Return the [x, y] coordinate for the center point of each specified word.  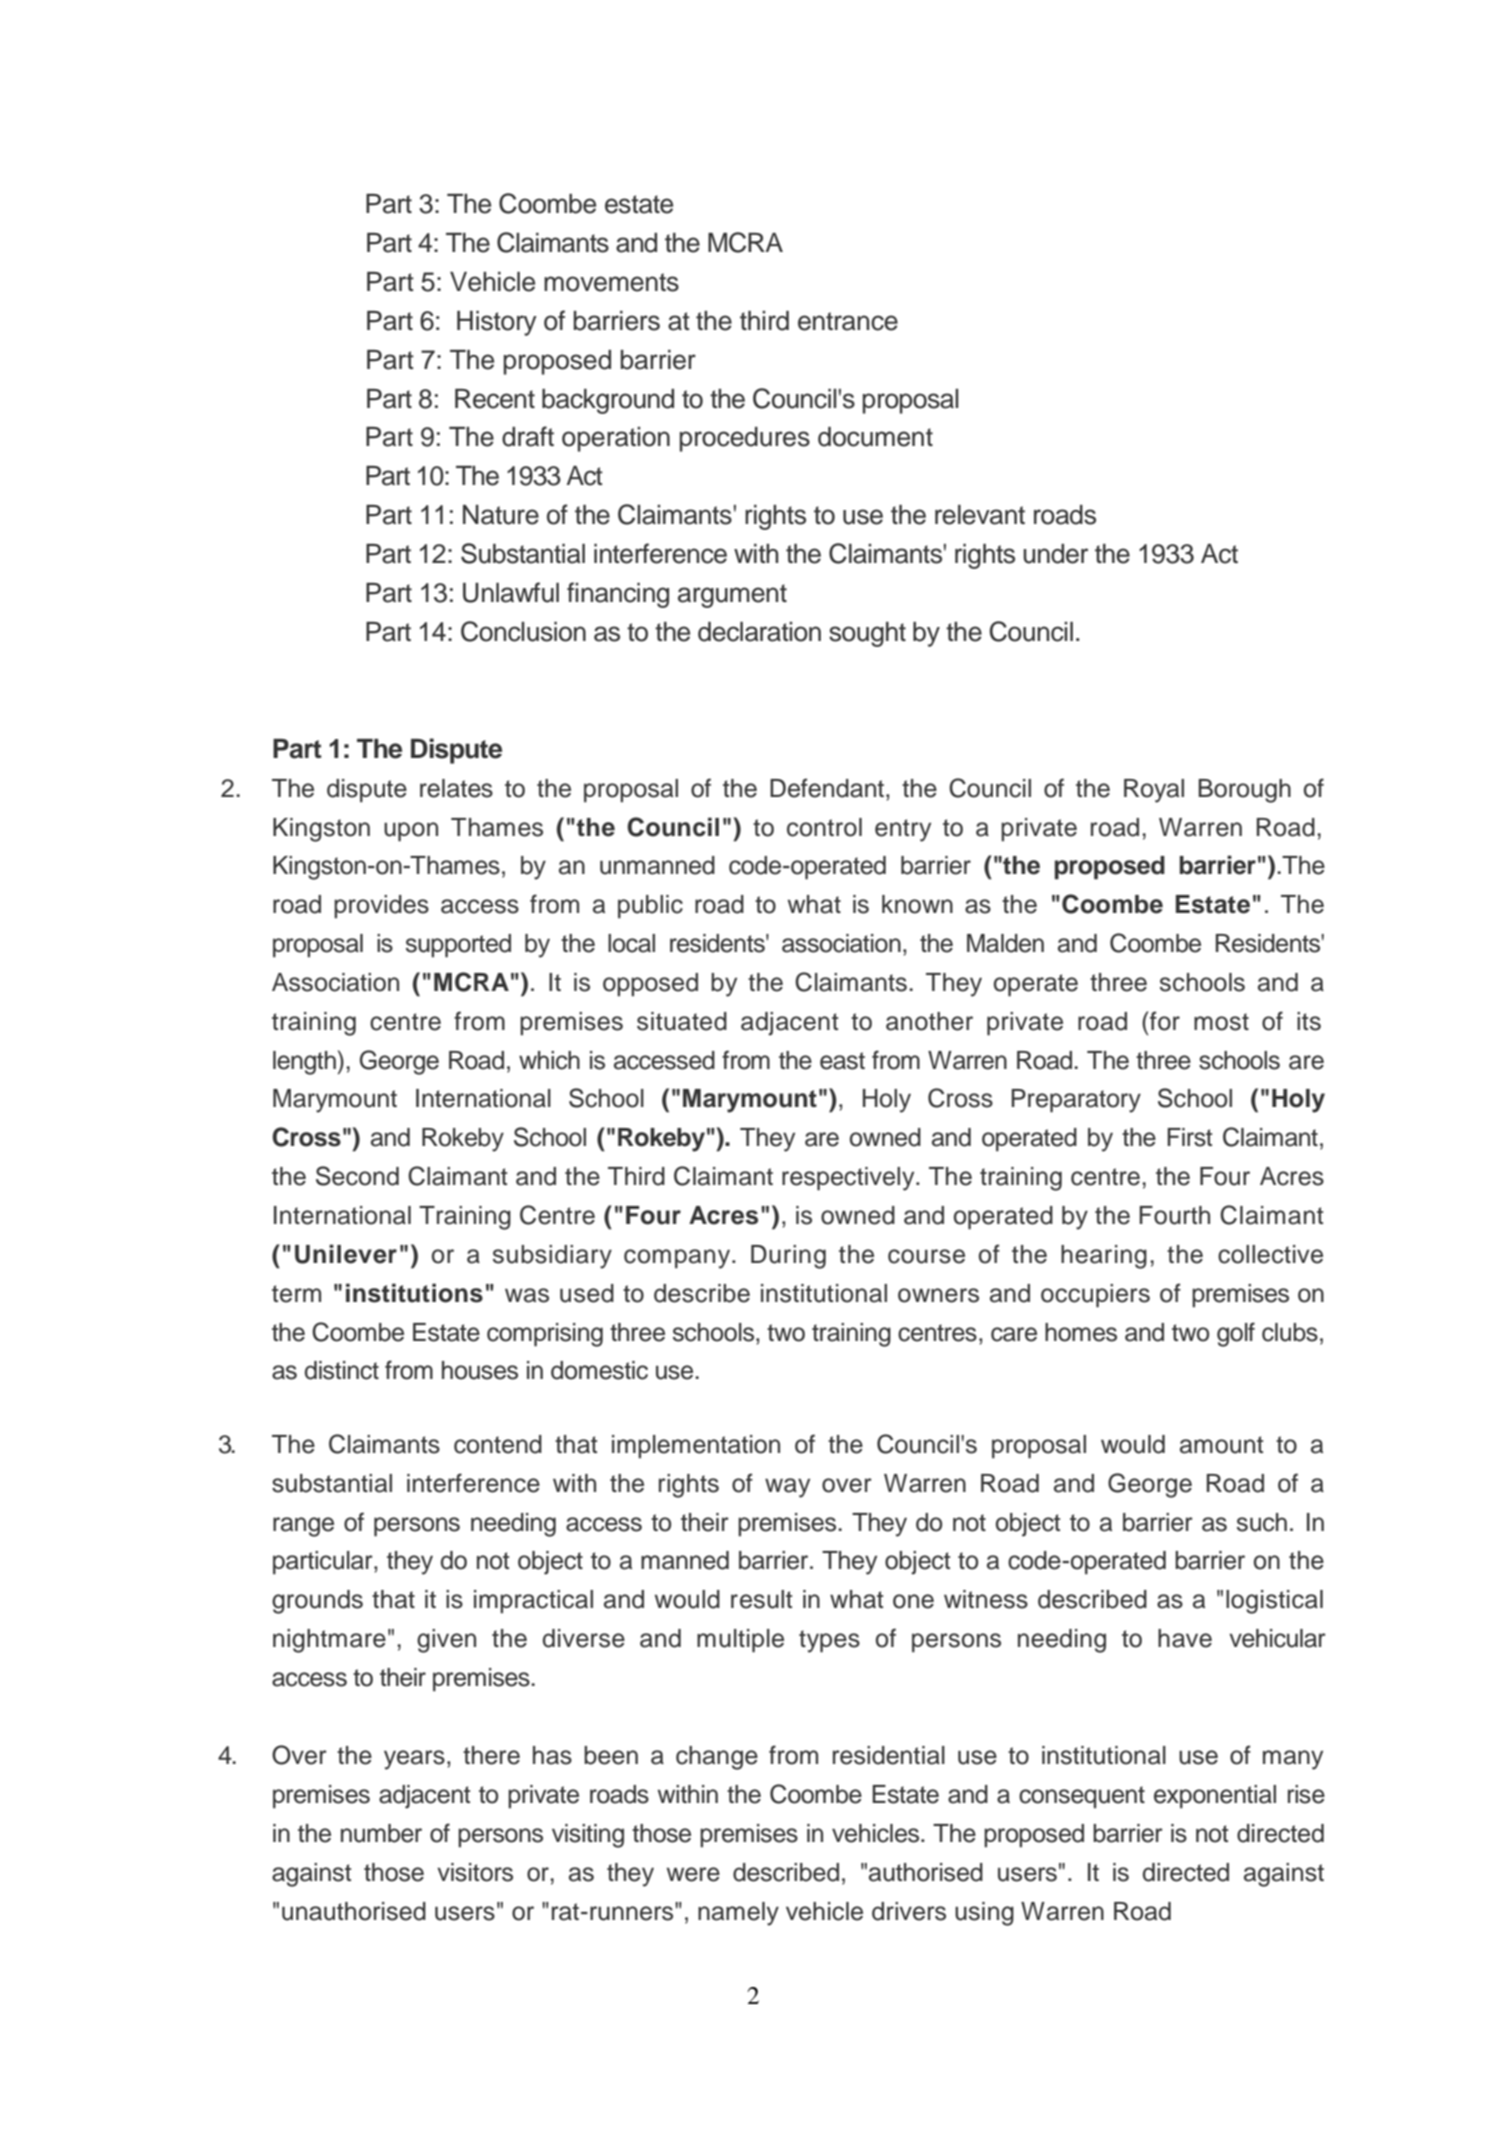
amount [1221, 1445]
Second [357, 1176]
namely [738, 1914]
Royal [1154, 791]
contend [498, 1444]
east [842, 1061]
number [381, 1833]
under [1055, 554]
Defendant [827, 788]
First [1189, 1137]
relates [456, 788]
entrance [848, 321]
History [497, 323]
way [787, 1488]
